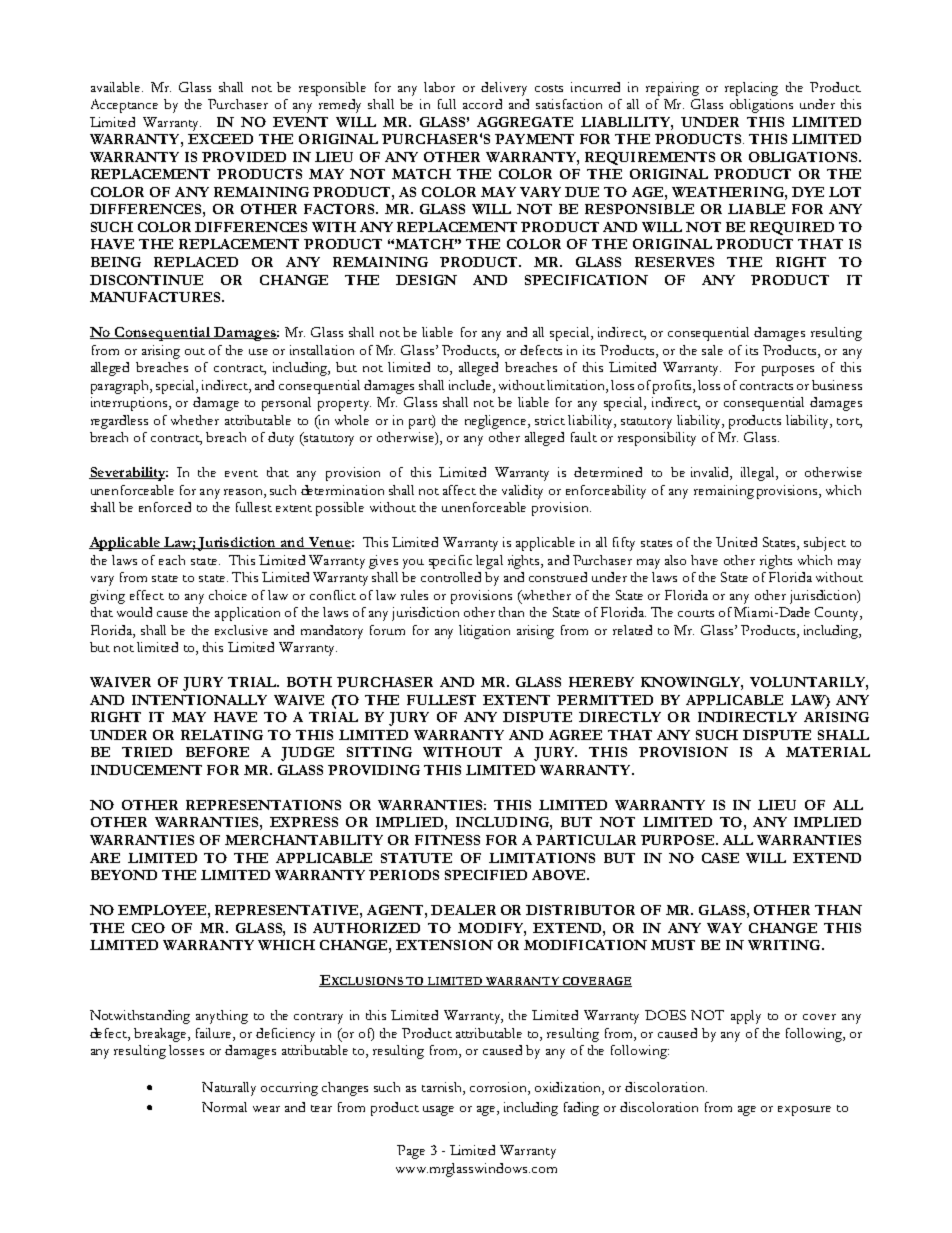 This screenshot has height=1233, width=952. What do you see at coordinates (751, 89) in the screenshot?
I see `replacing` at bounding box center [751, 89].
